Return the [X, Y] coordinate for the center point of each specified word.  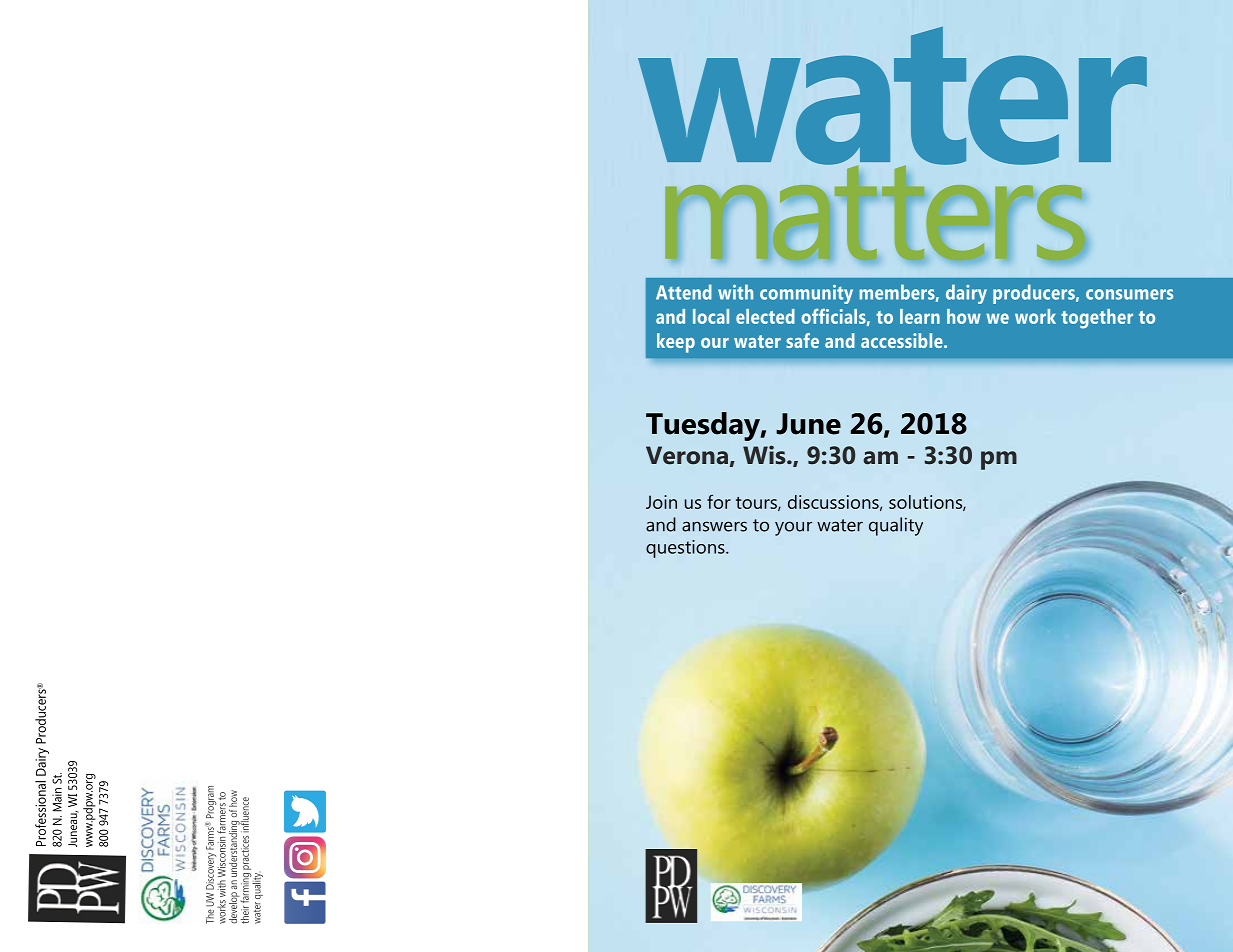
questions [686, 549]
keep [676, 343]
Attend [684, 292]
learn [920, 316]
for [719, 501]
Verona [687, 455]
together [1097, 319]
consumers [1129, 294]
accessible [903, 340]
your [793, 528]
